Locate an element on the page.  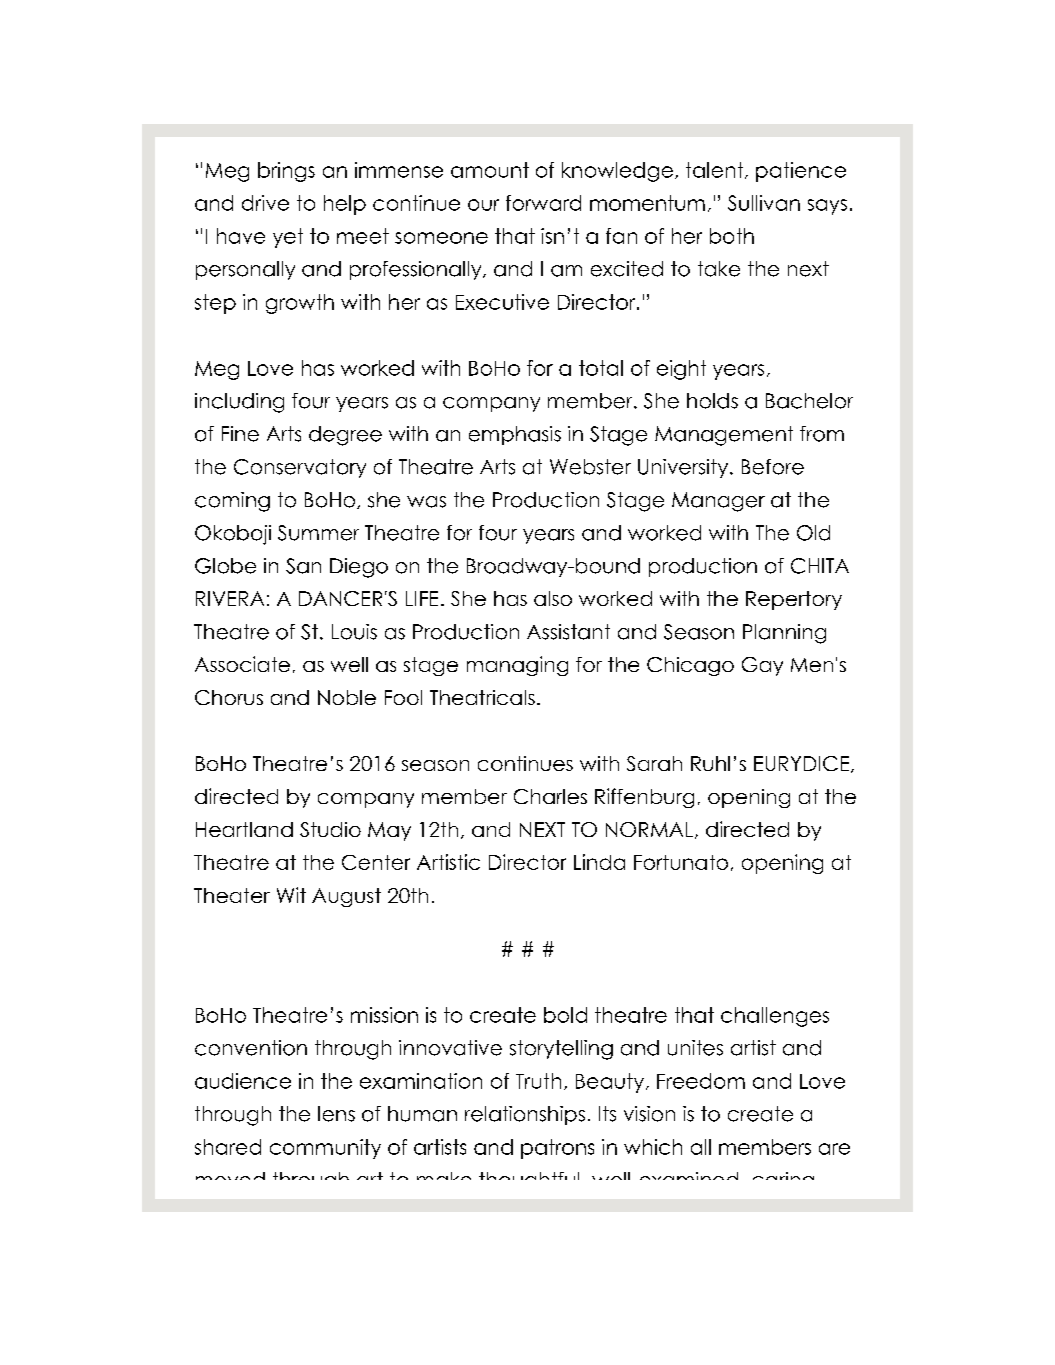
relationships is located at coordinates (525, 1115).
